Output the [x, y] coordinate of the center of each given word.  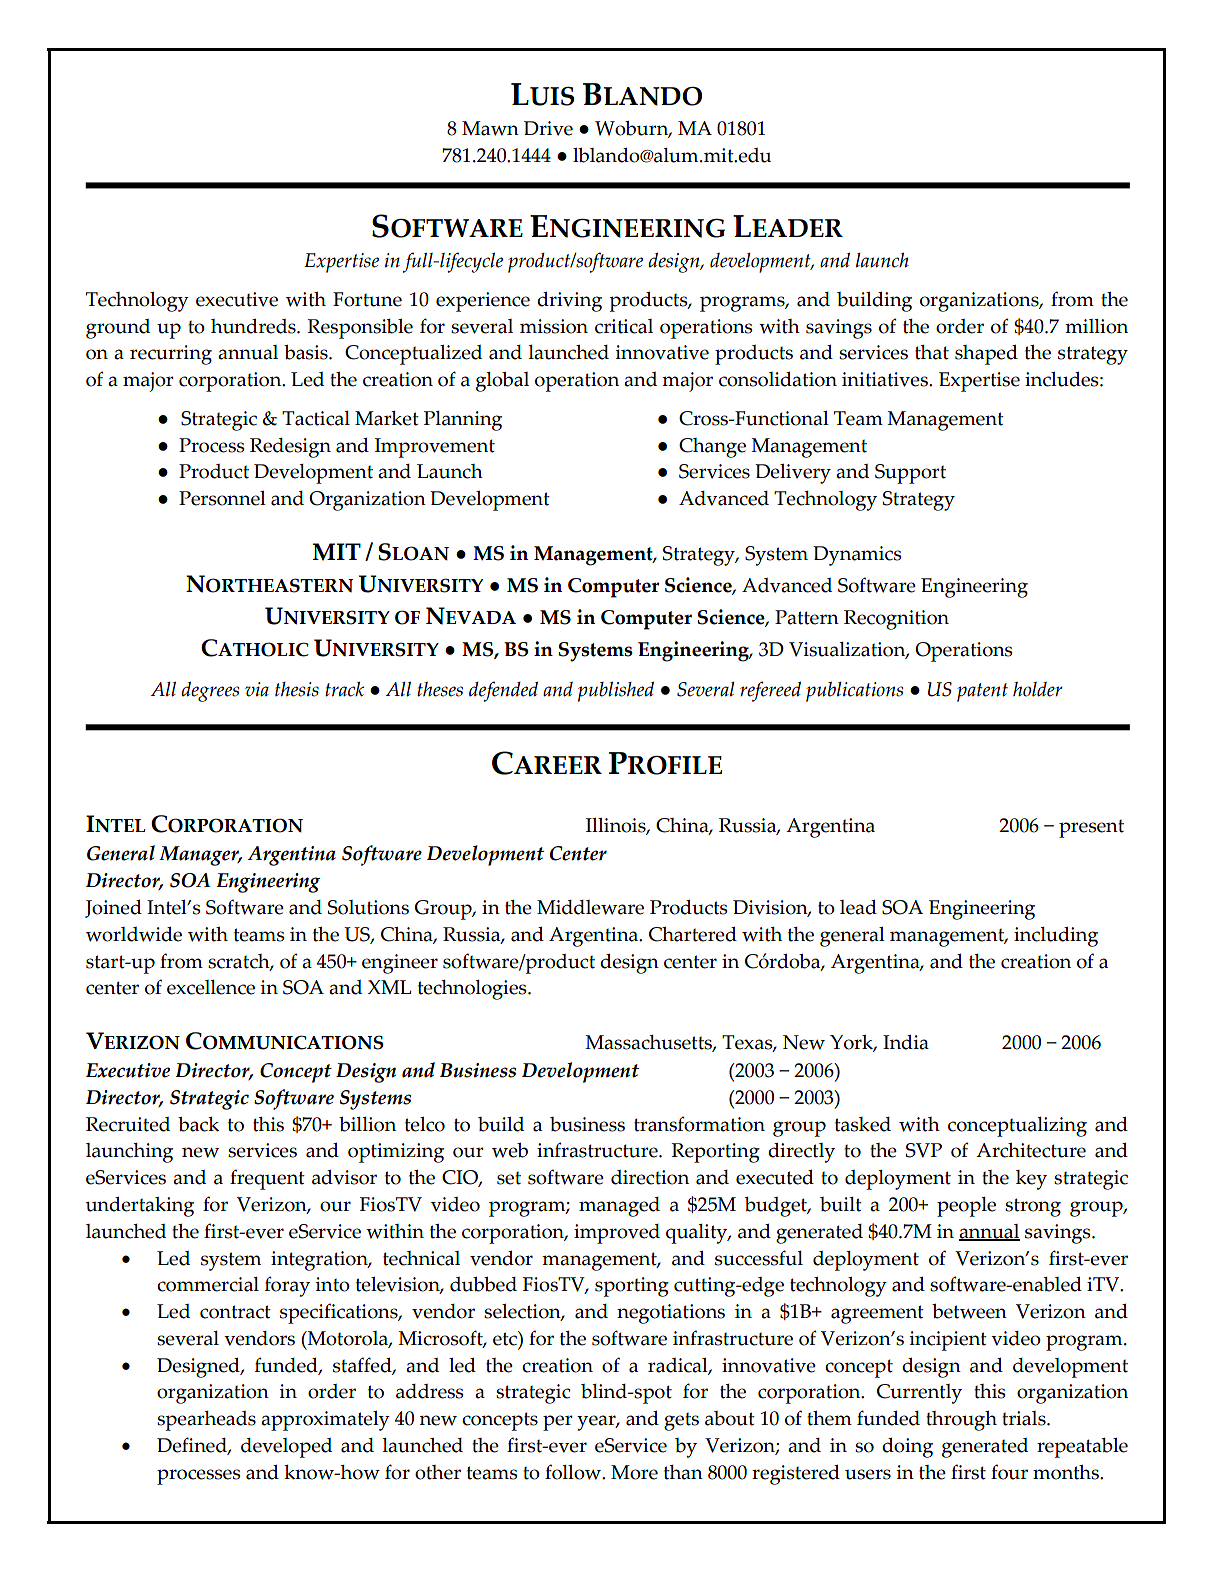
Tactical [316, 418]
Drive [548, 128]
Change [712, 448]
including [1056, 937]
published [616, 692]
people [966, 1207]
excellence [211, 987]
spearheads [206, 1421]
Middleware [590, 907]
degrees [210, 692]
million [1096, 326]
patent [982, 692]
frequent [267, 1179]
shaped [986, 355]
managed [619, 1207]
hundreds [254, 326]
